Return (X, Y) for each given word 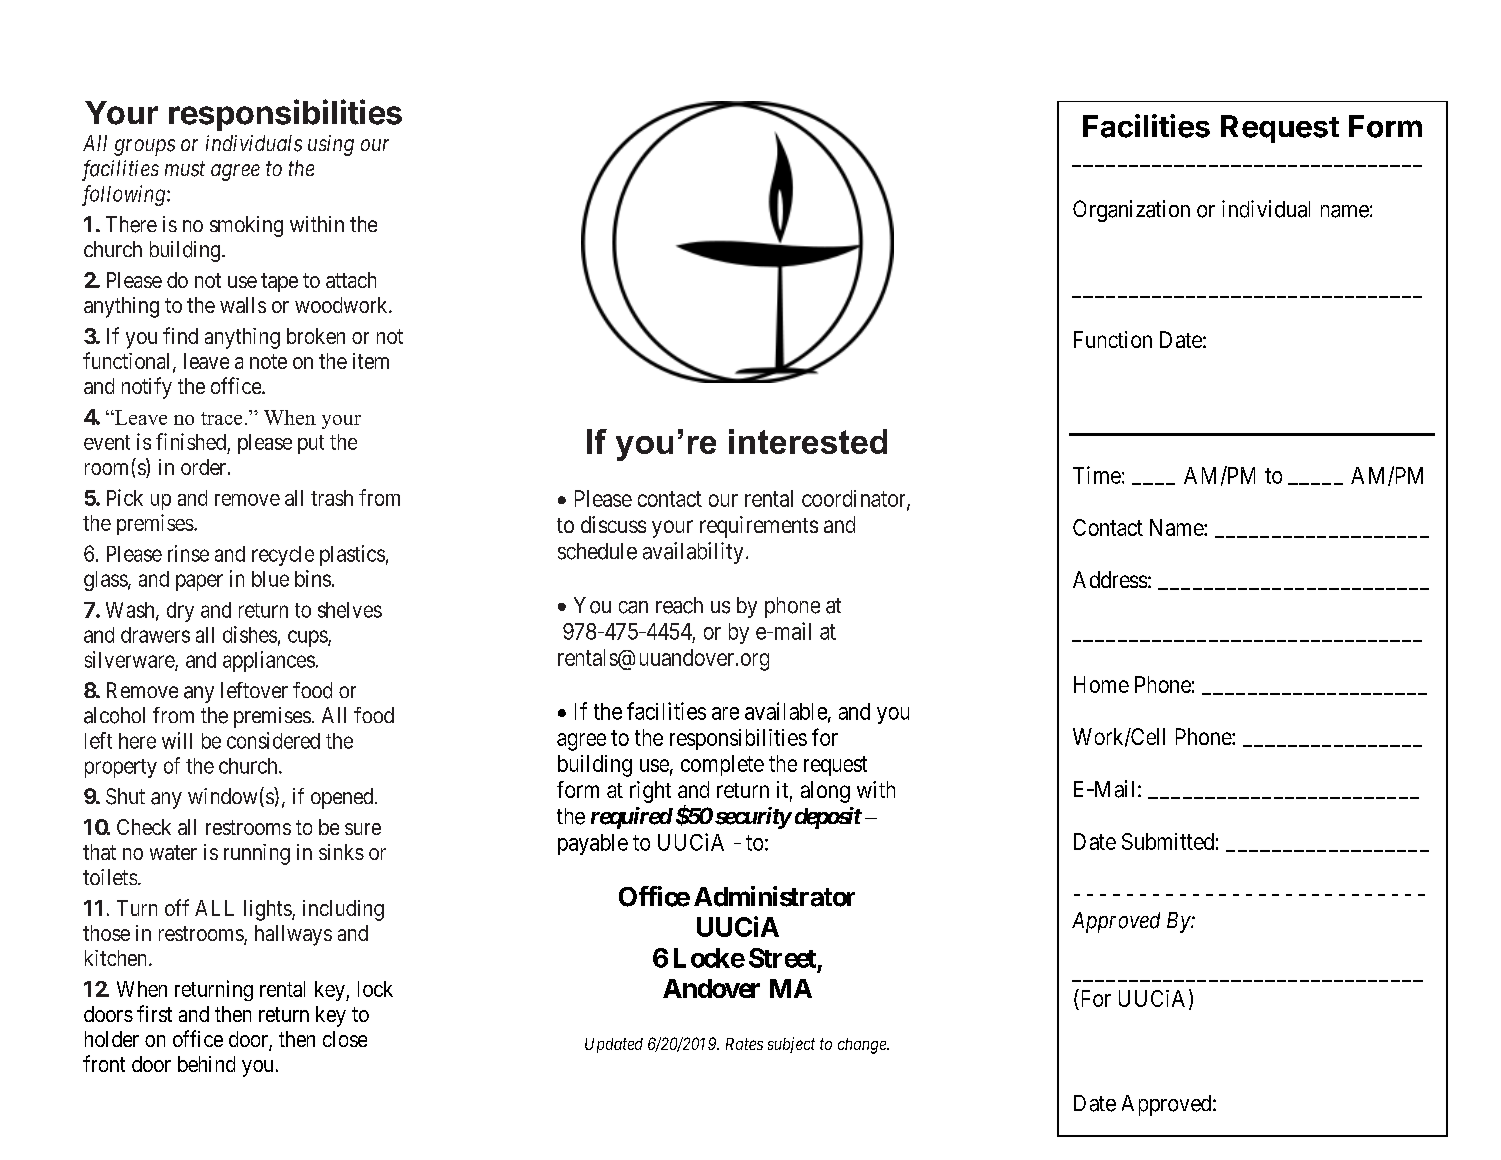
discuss (613, 524)
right (650, 792)
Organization (1131, 211)
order (205, 467)
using (331, 145)
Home (1101, 684)
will (177, 740)
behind (206, 1064)
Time (1097, 475)
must (185, 169)
